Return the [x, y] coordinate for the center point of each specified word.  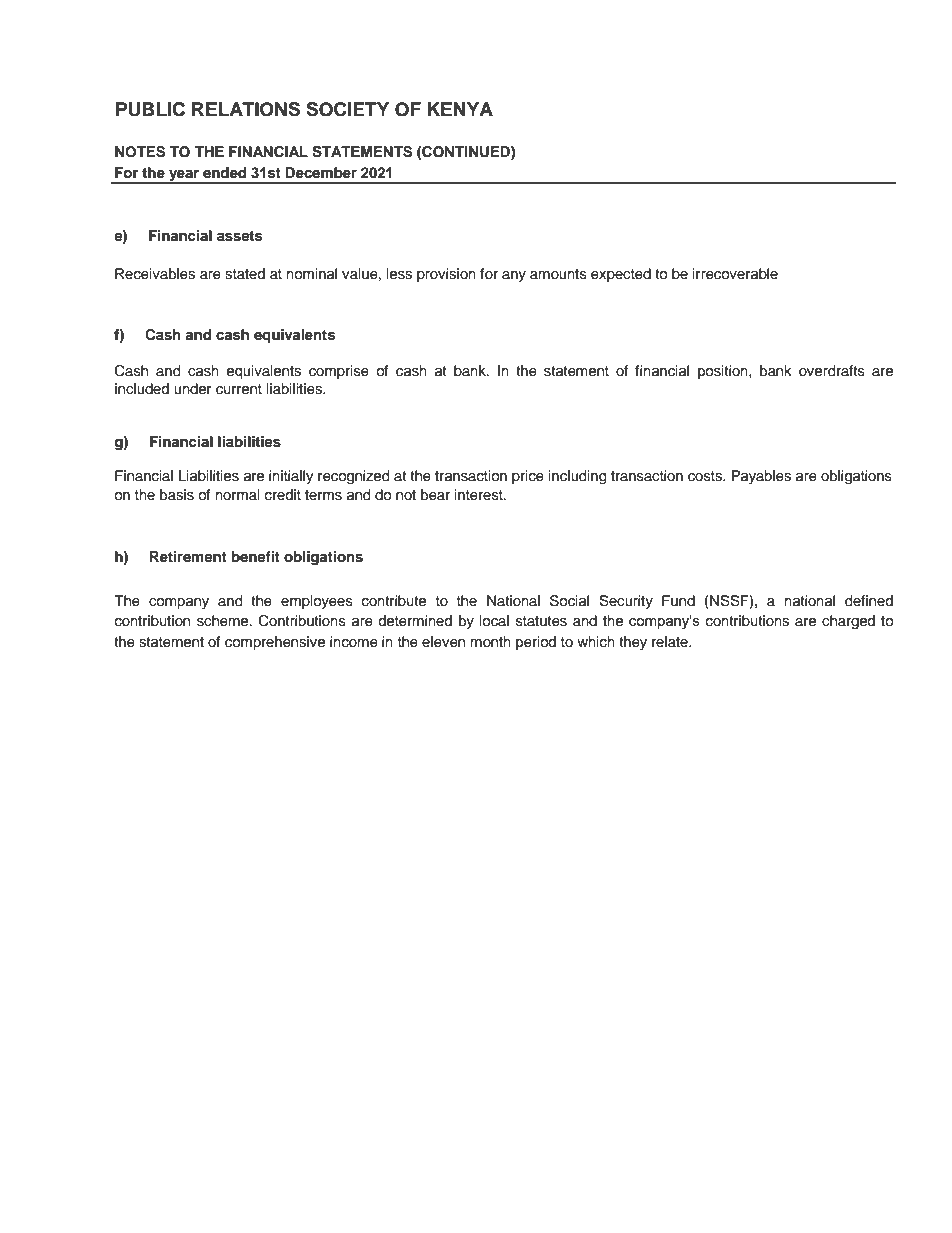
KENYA [460, 109]
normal [238, 494]
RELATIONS [246, 109]
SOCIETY [348, 109]
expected [621, 275]
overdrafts [832, 371]
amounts [558, 274]
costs [706, 476]
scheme [224, 621]
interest [480, 495]
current [239, 389]
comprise [339, 372]
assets [239, 236]
